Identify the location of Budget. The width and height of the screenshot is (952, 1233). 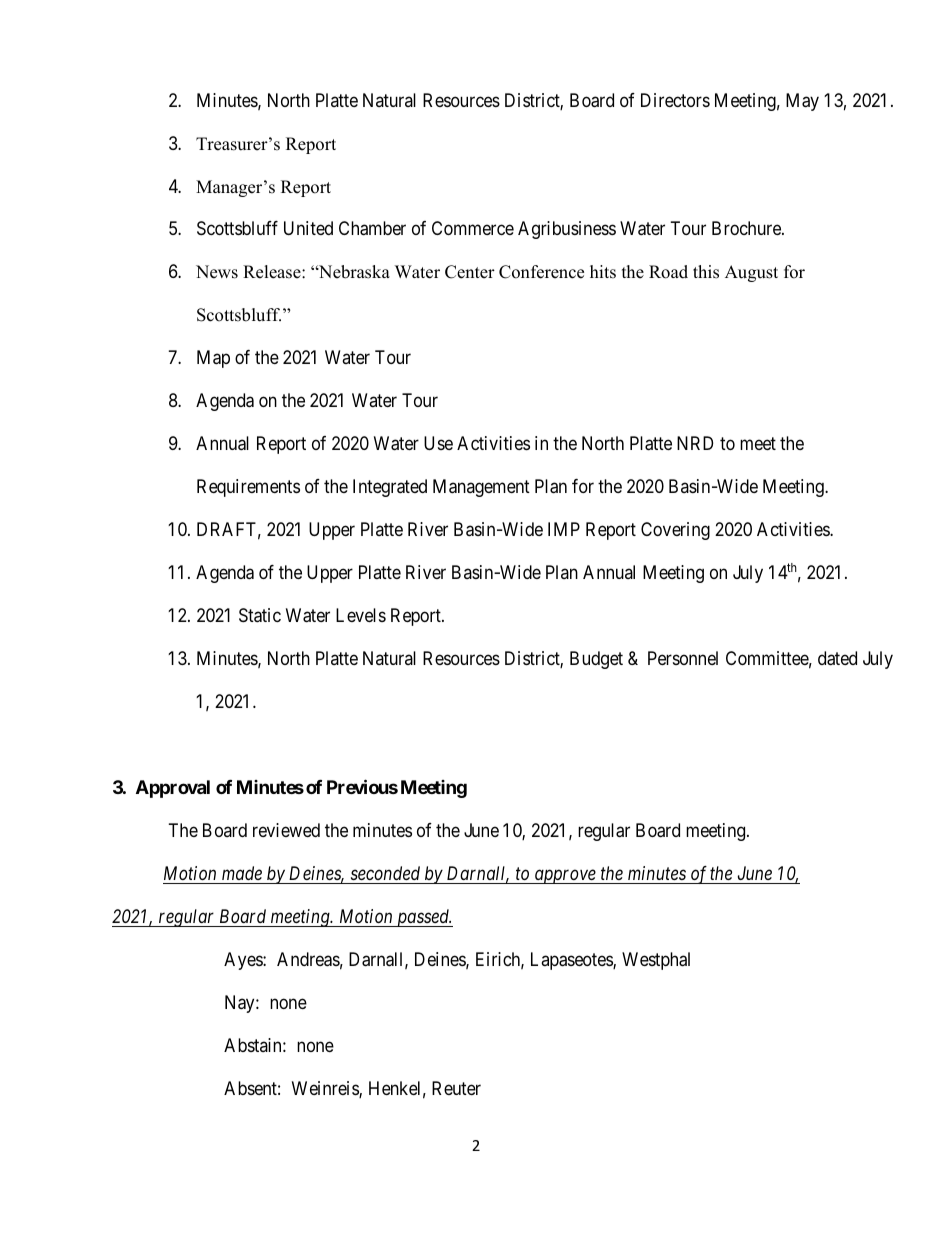
(596, 660).
